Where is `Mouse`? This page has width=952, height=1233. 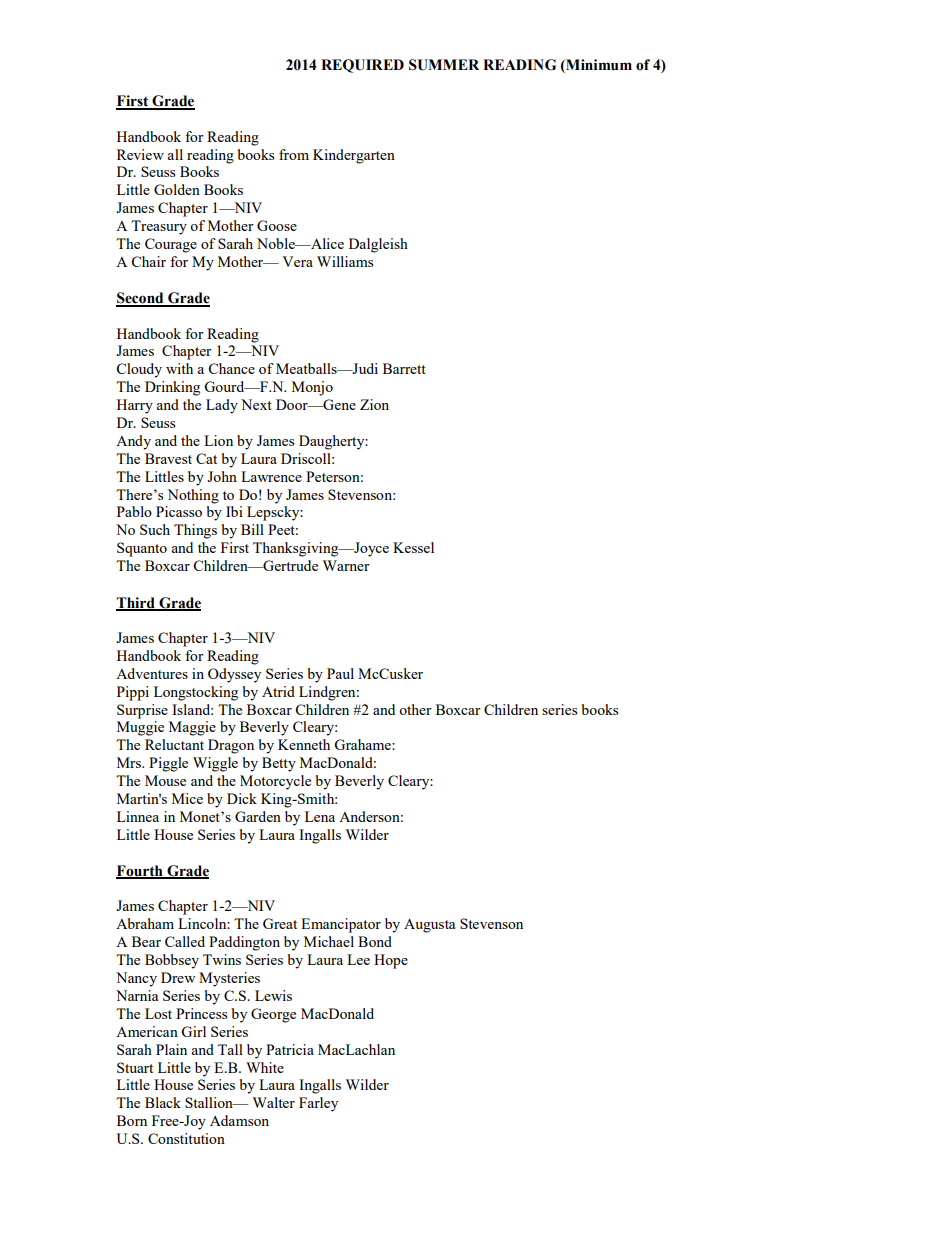 Mouse is located at coordinates (165, 780).
